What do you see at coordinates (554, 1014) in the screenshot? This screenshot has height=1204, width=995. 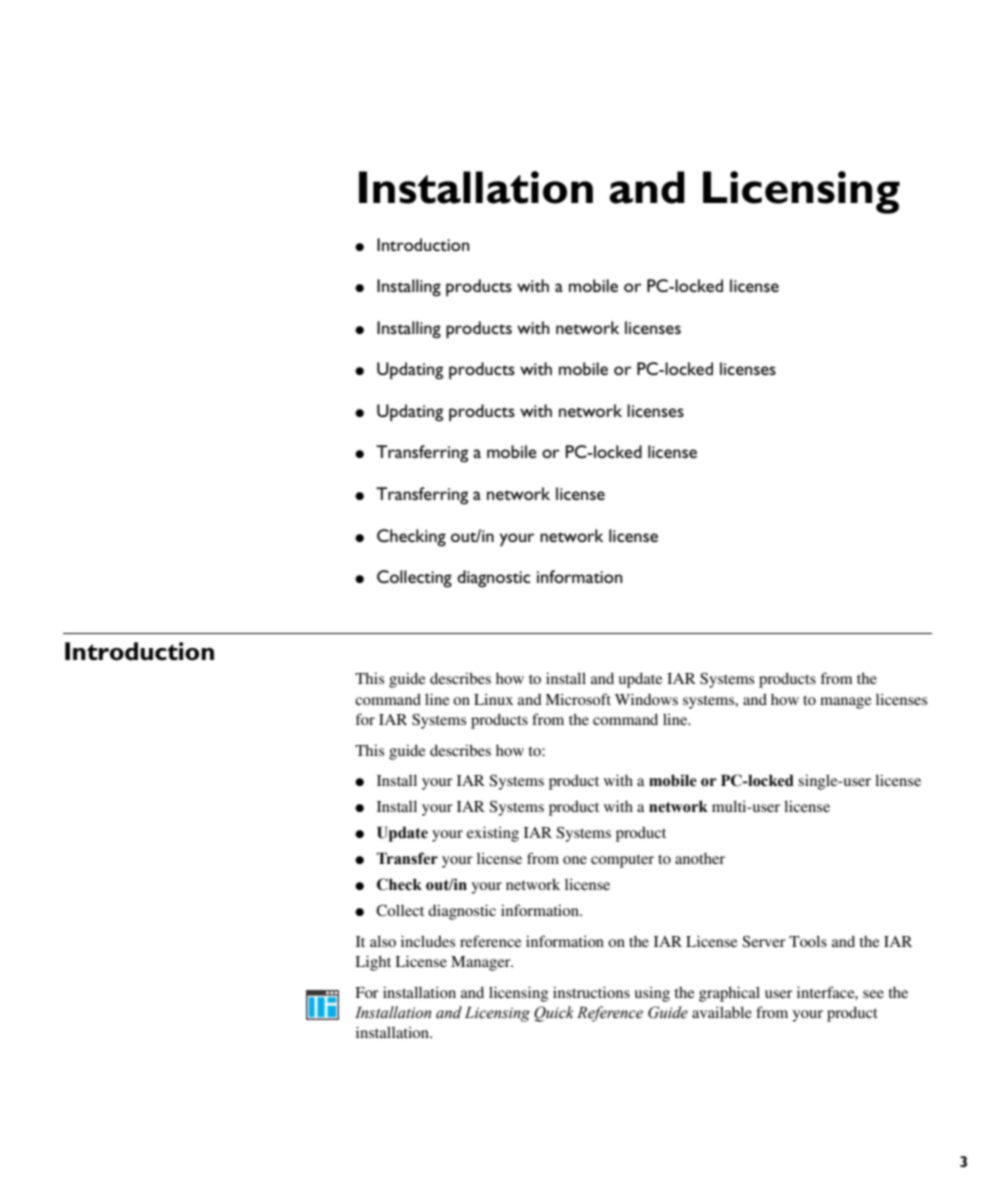 I see `Quick` at bounding box center [554, 1014].
